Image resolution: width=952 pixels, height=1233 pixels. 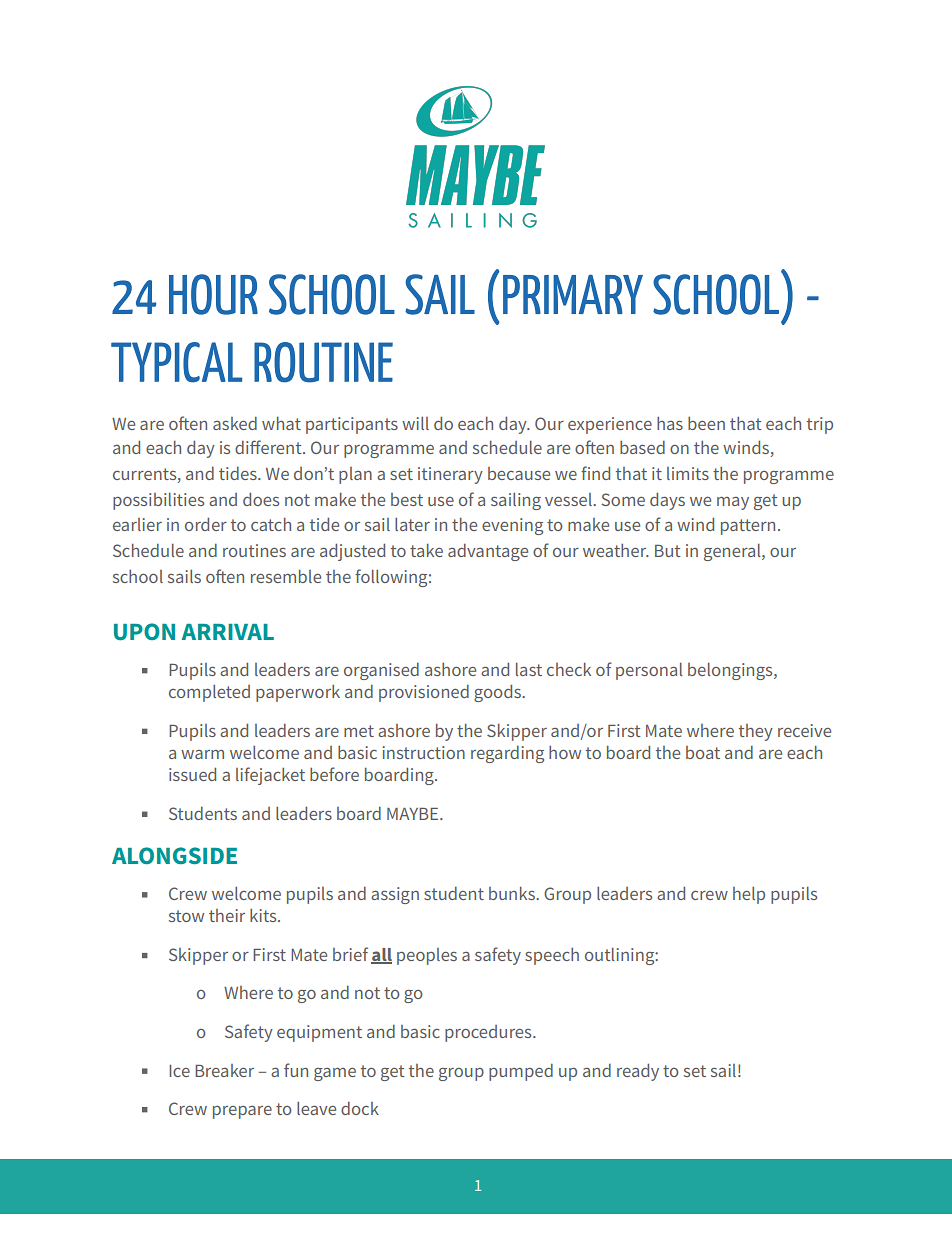 What do you see at coordinates (706, 423) in the document?
I see `been` at bounding box center [706, 423].
